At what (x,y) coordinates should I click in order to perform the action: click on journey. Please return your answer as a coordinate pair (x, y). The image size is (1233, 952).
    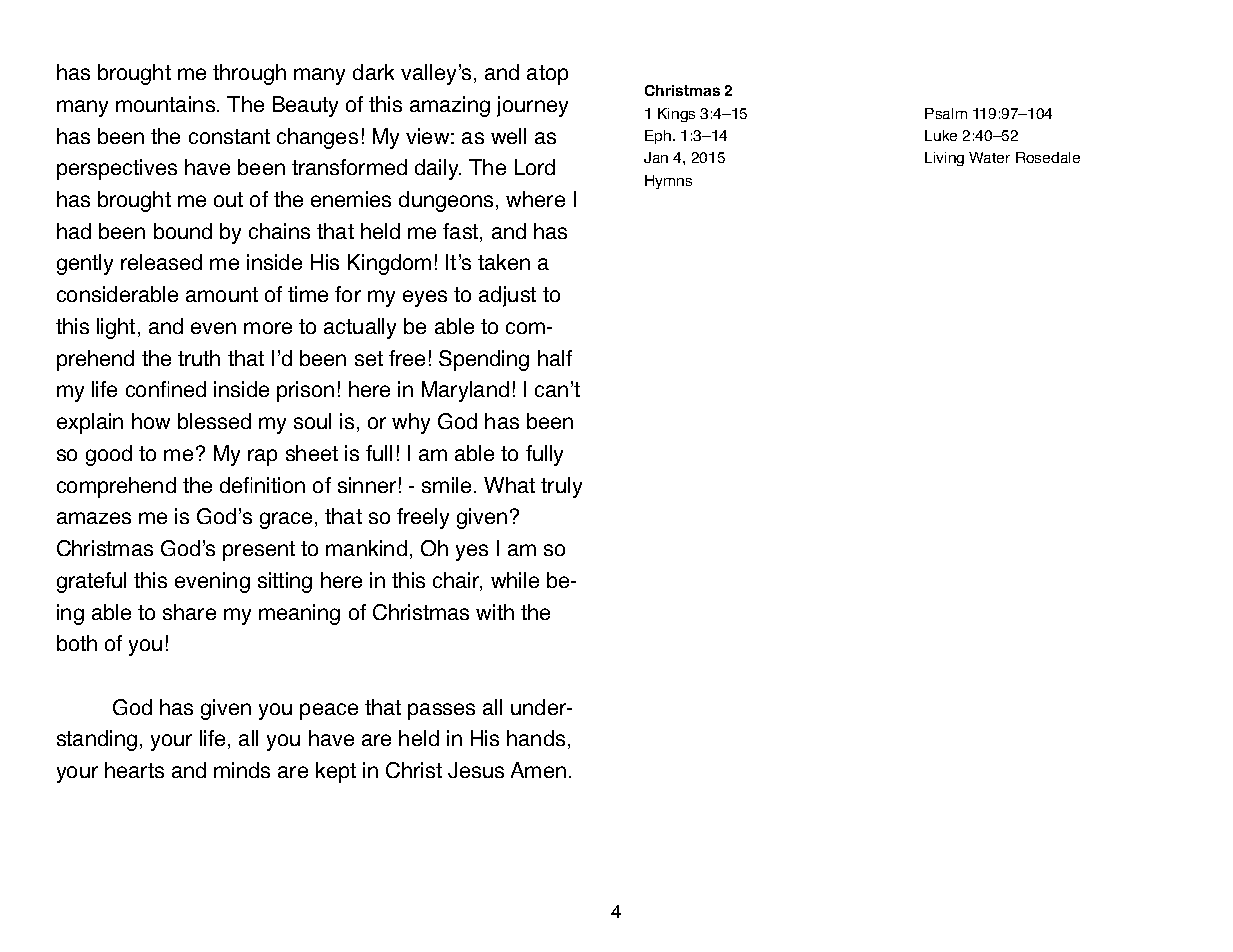
    Looking at the image, I should click on (532, 106).
